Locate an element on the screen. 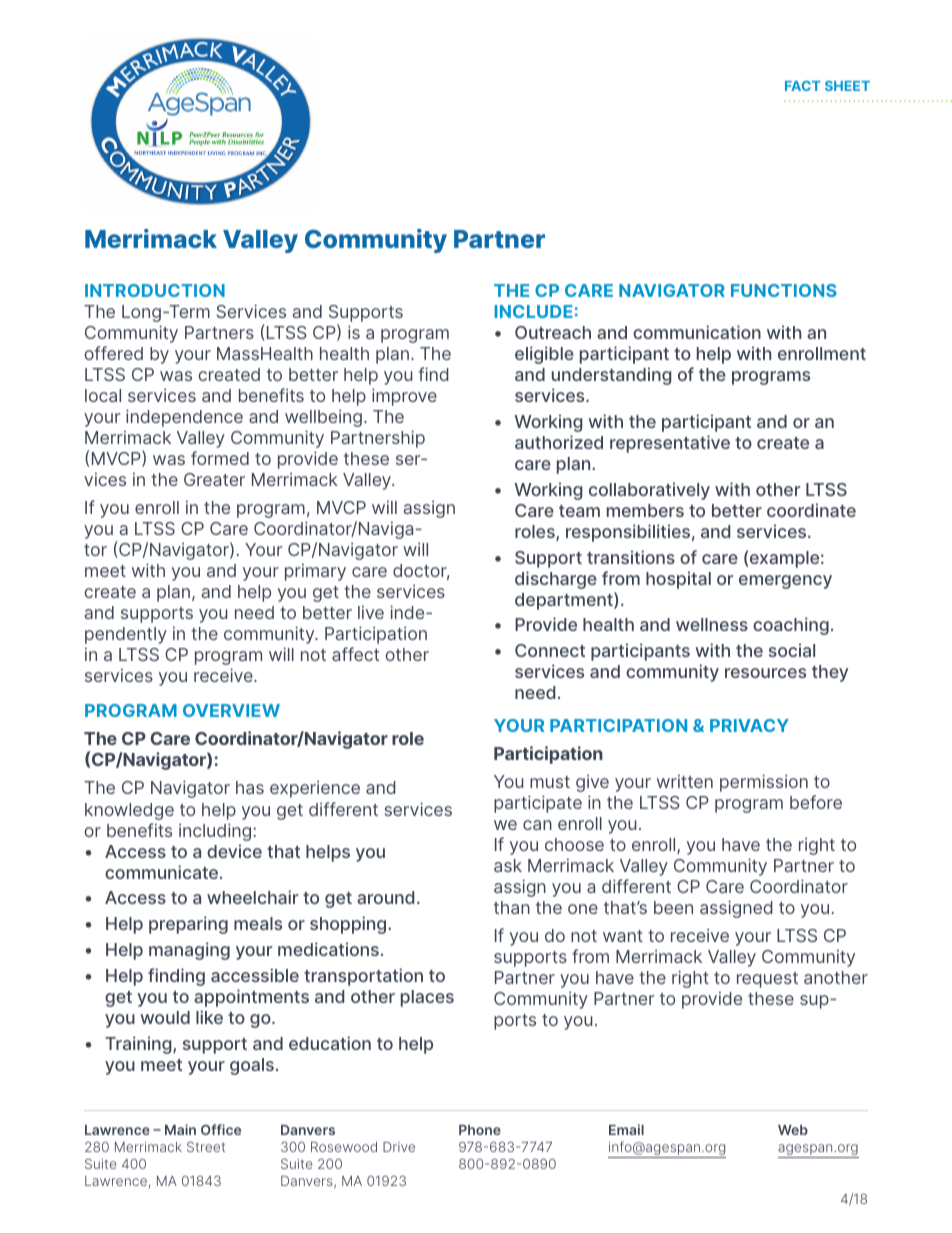  Phone is located at coordinates (480, 1130).
